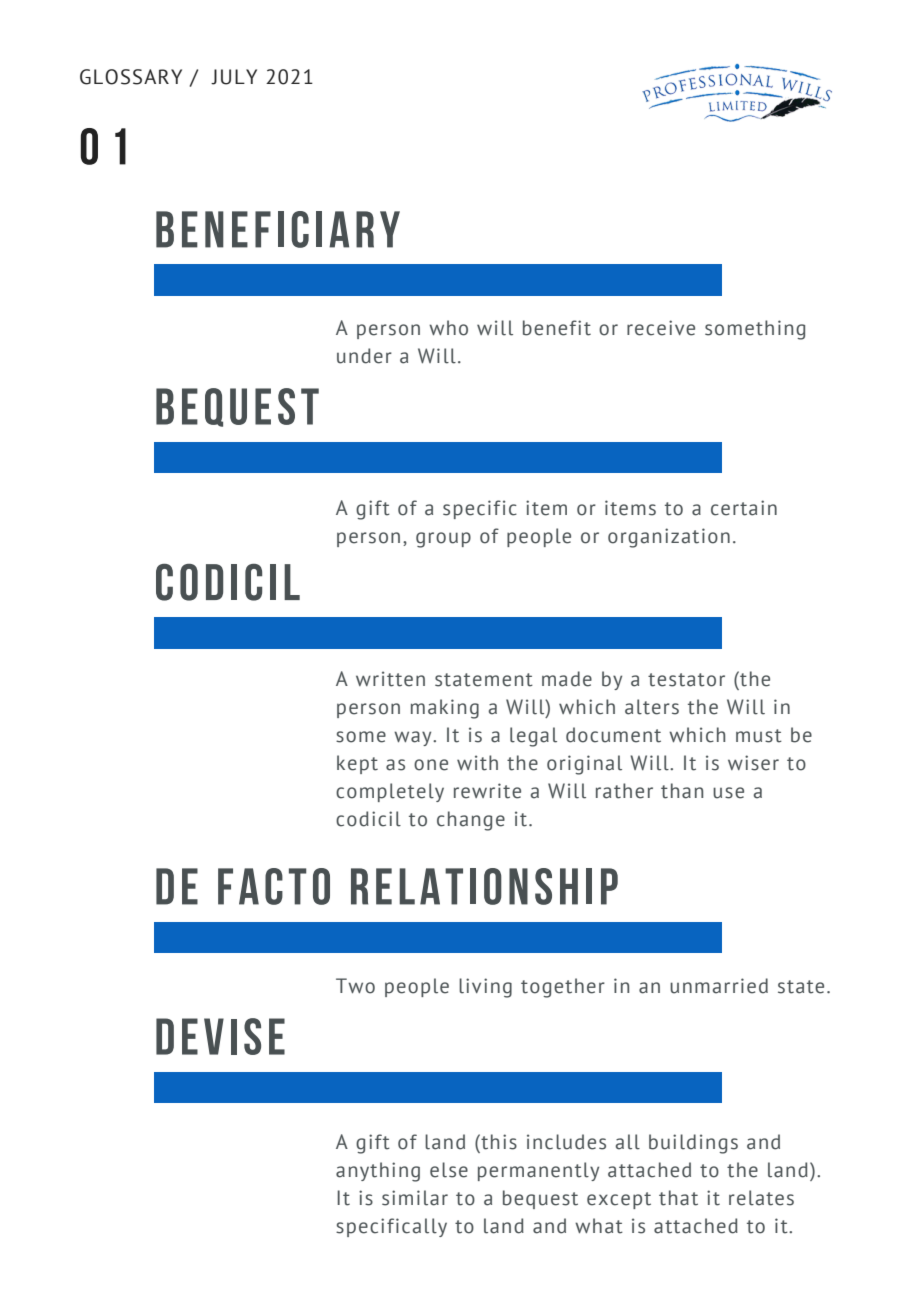 Image resolution: width=924 pixels, height=1308 pixels. What do you see at coordinates (364, 356) in the image?
I see `under` at bounding box center [364, 356].
